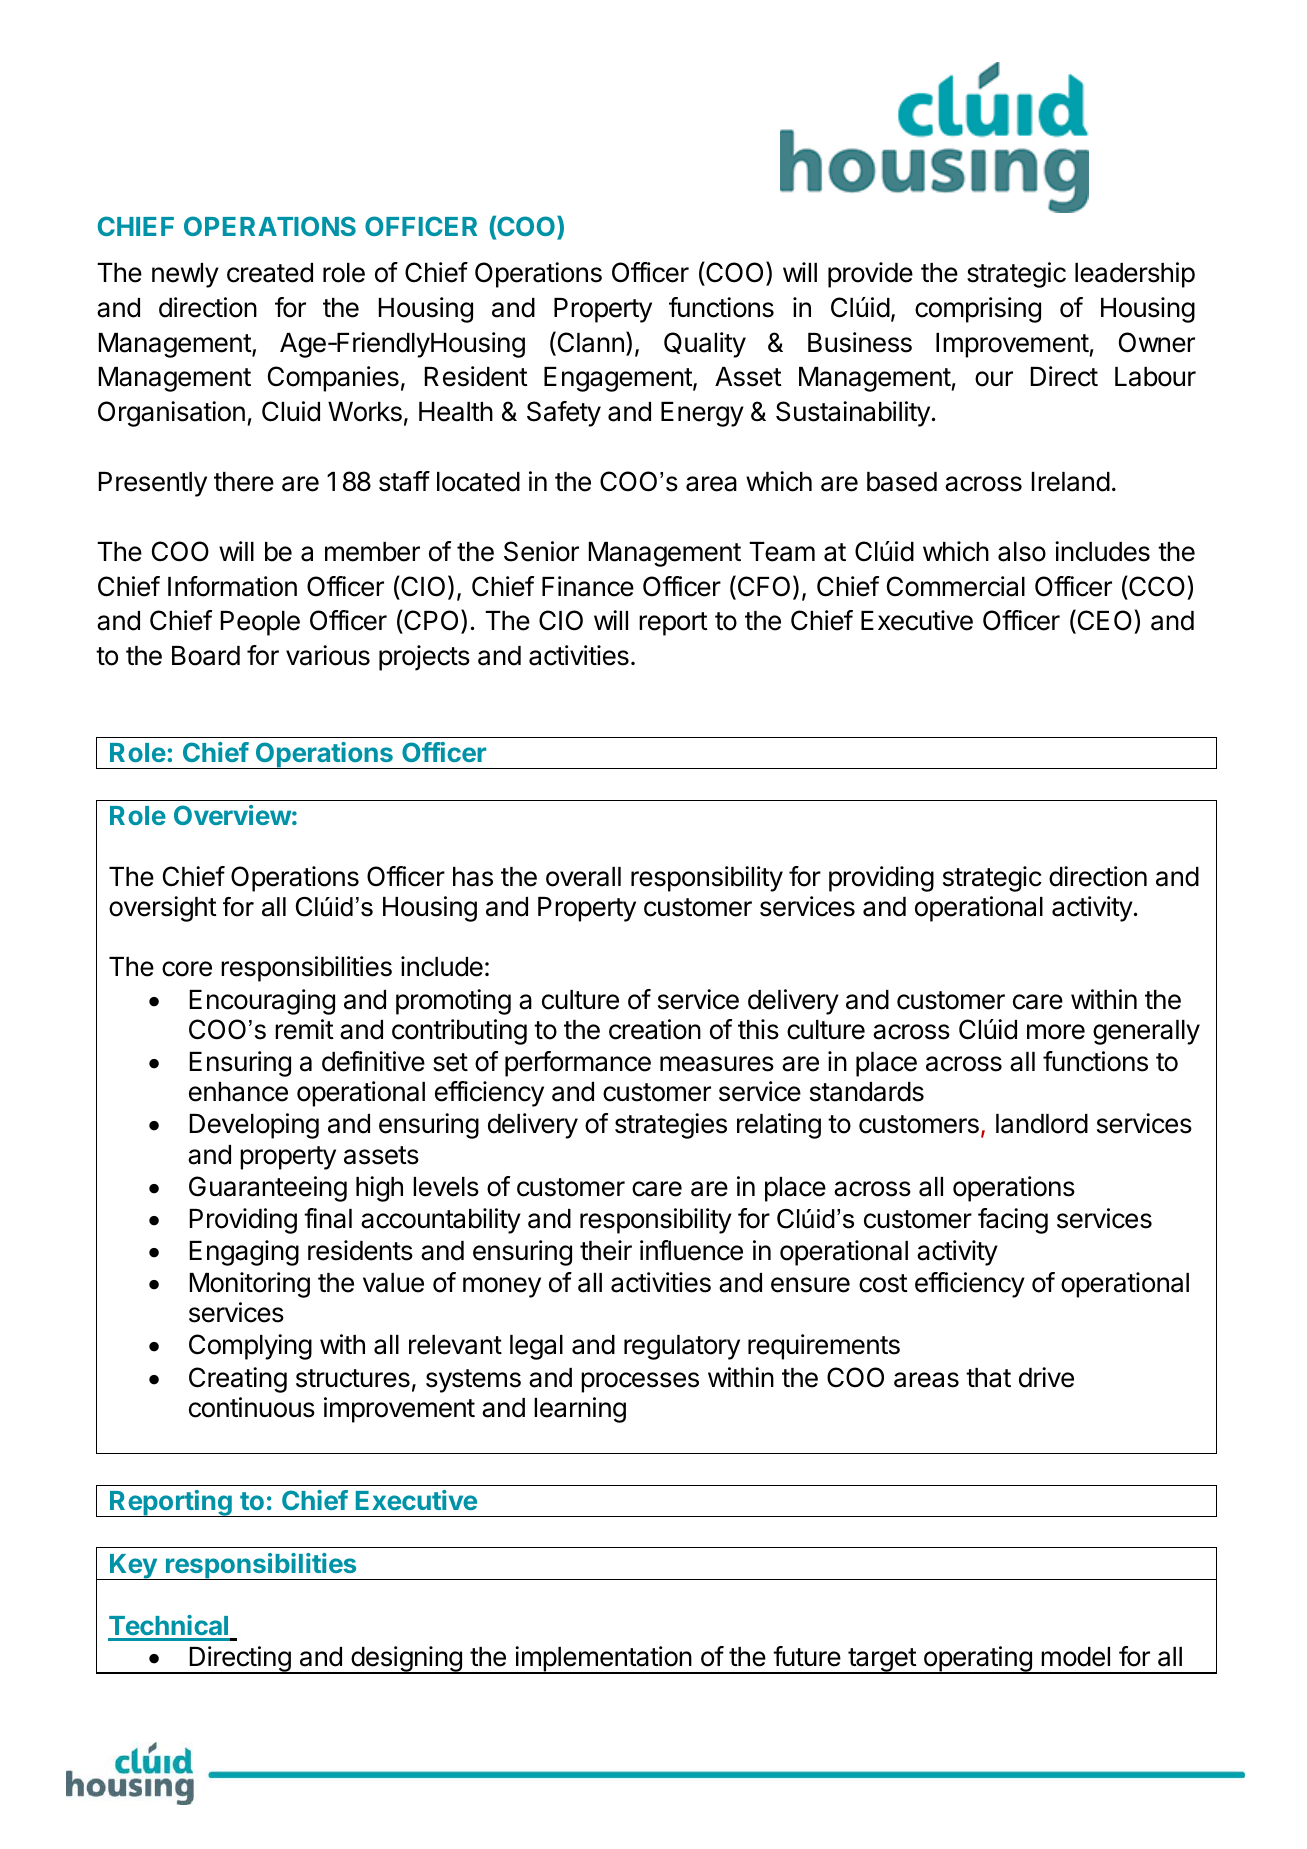 This image has width=1307, height=1849. What do you see at coordinates (270, 273) in the image?
I see `created` at bounding box center [270, 273].
